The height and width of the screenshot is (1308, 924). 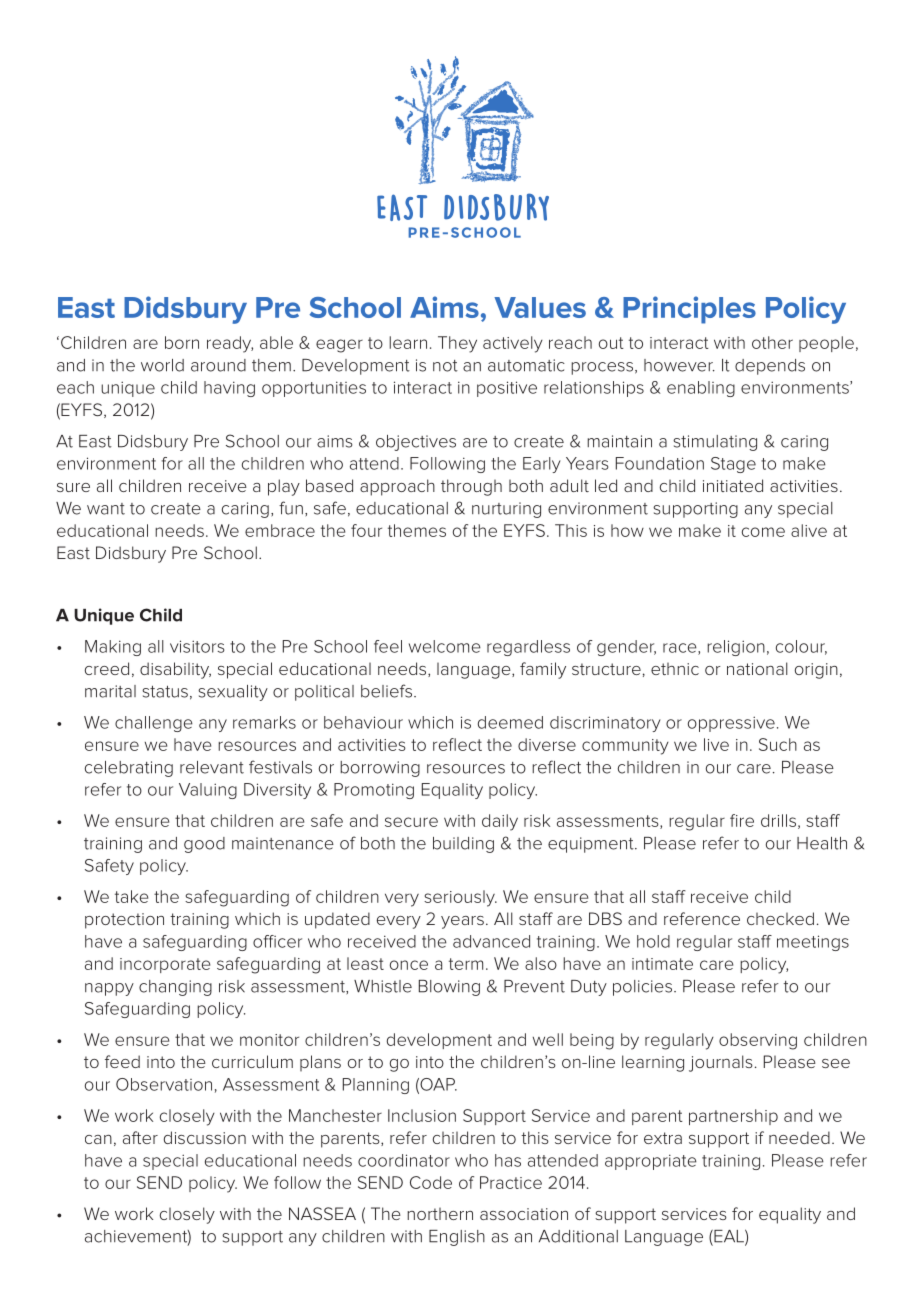 What do you see at coordinates (182, 342) in the screenshot?
I see `born` at bounding box center [182, 342].
